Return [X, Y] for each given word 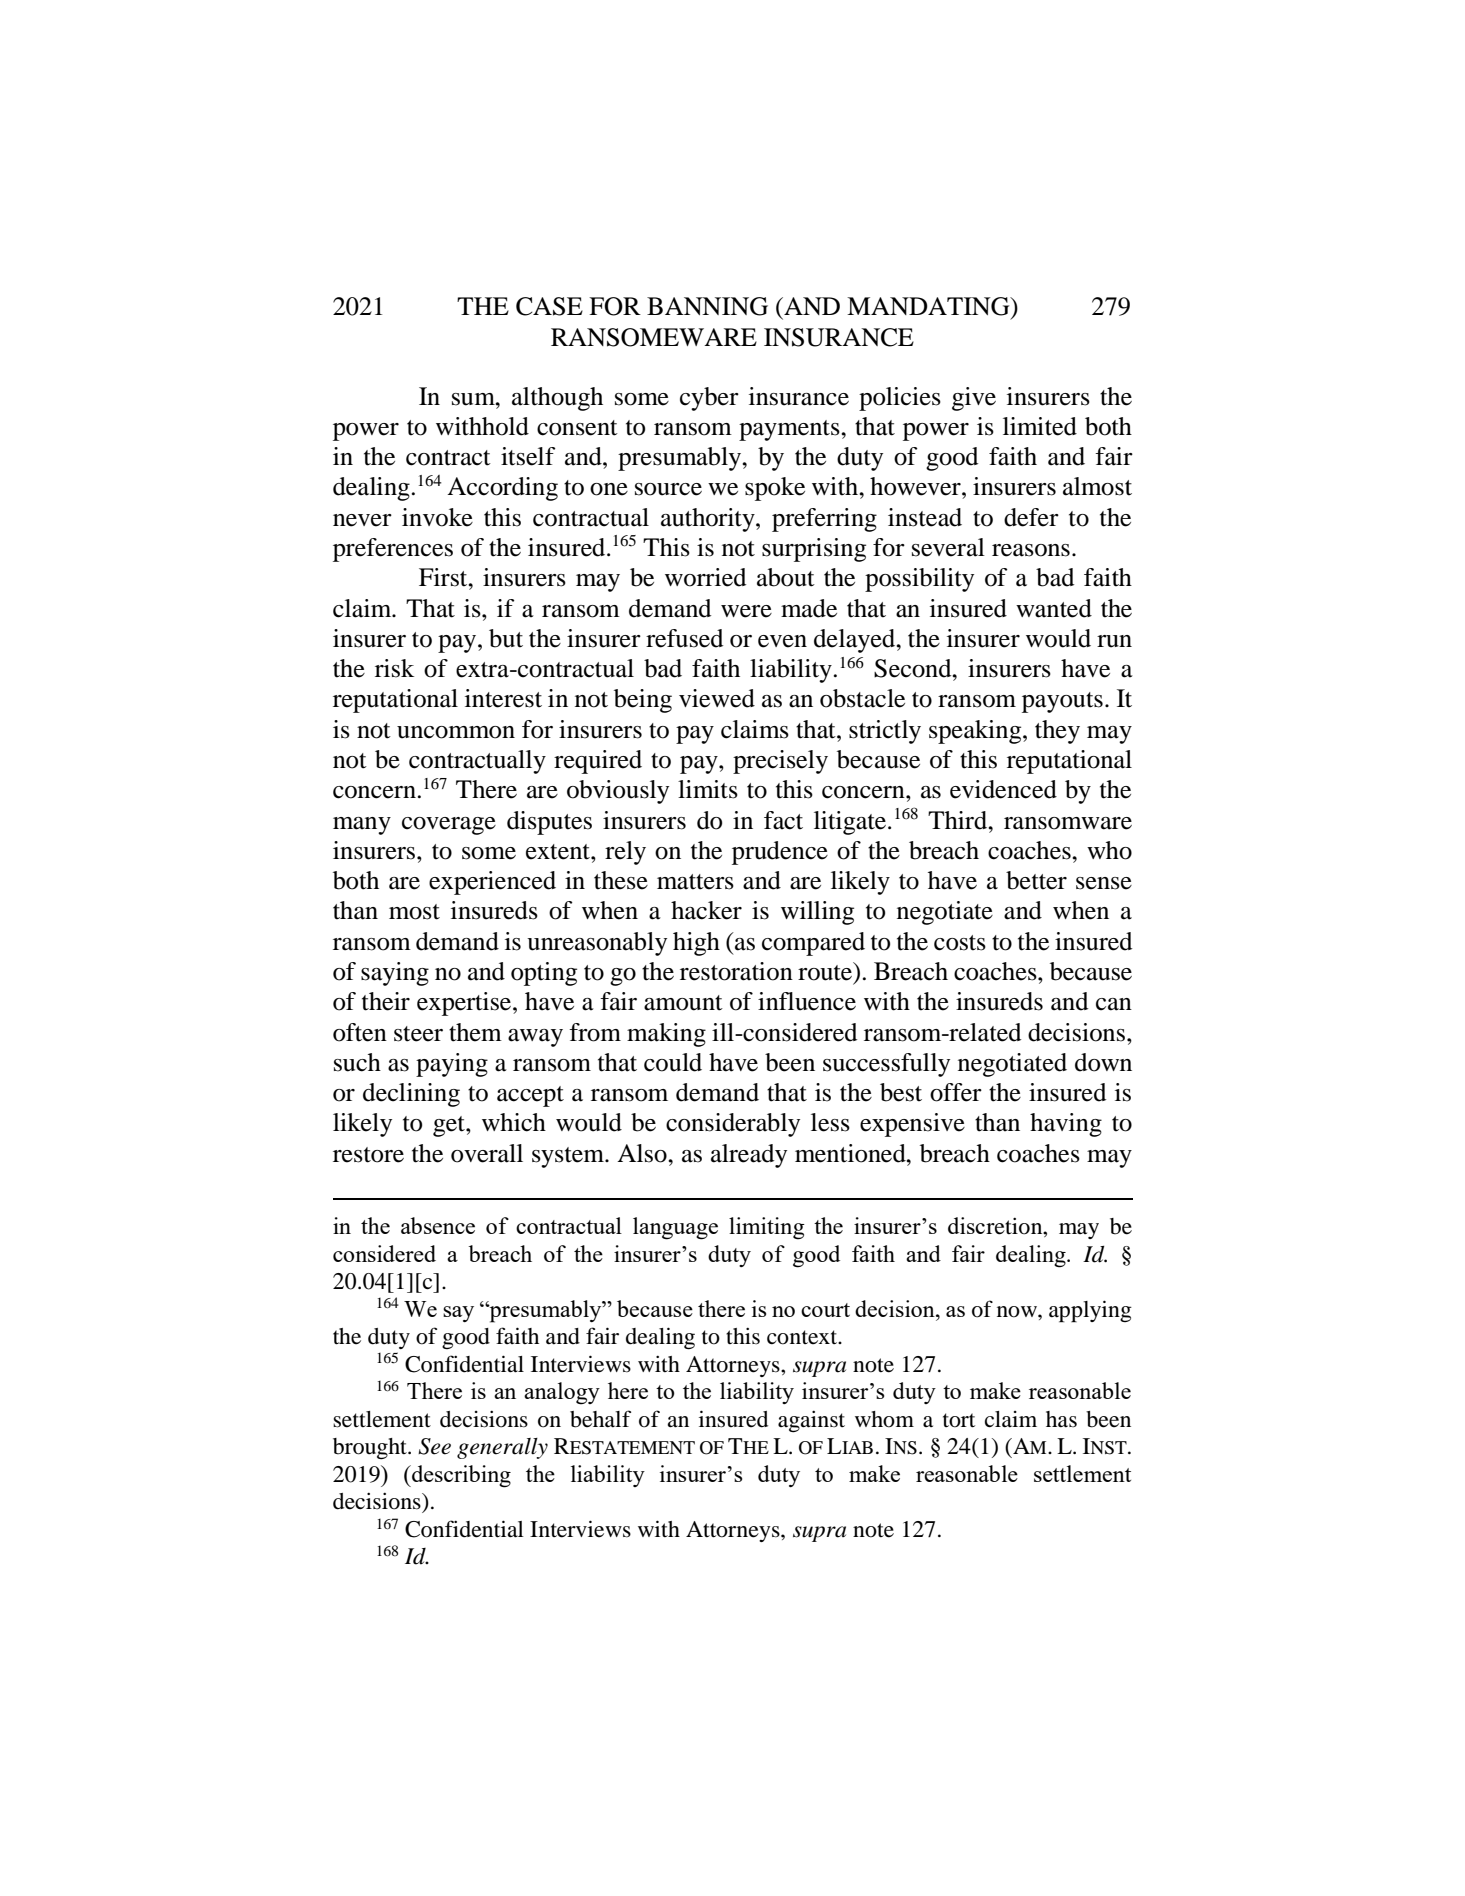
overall [487, 1153]
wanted [1054, 608]
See [434, 1446]
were [746, 611]
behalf [600, 1419]
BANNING [707, 306]
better [1036, 880]
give [974, 399]
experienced [492, 883]
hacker [706, 910]
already [749, 1156]
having [1066, 1125]
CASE [549, 306]
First [444, 577]
